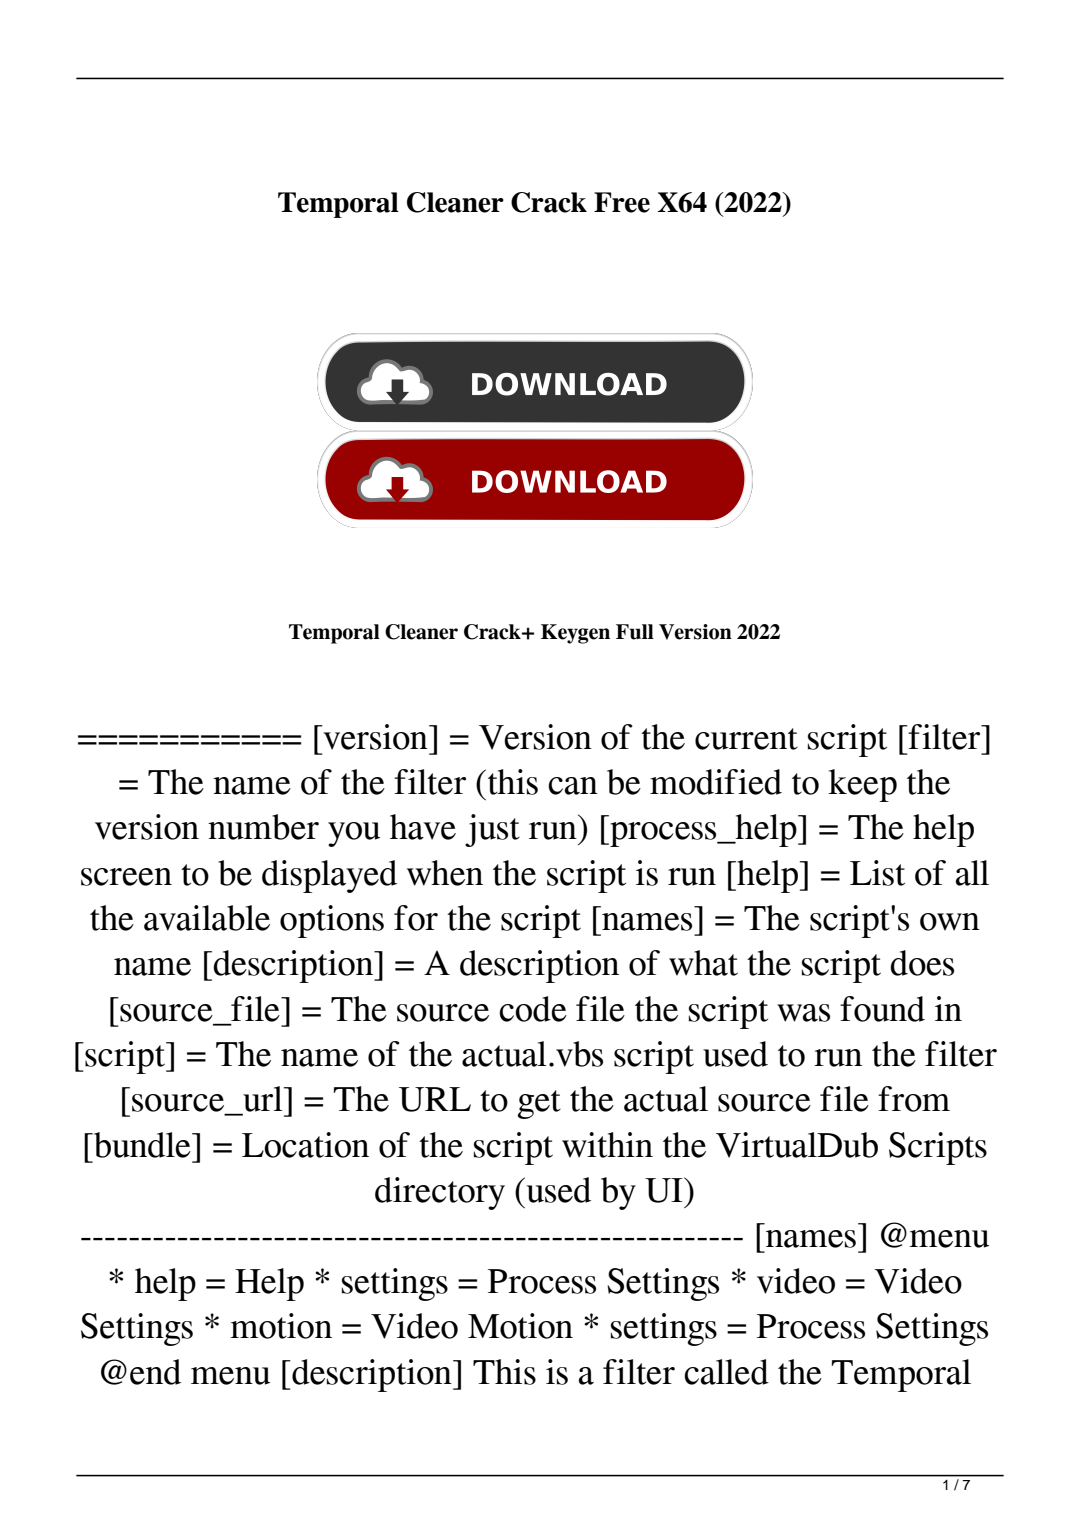 The height and width of the screenshot is (1527, 1080). Describe the element at coordinates (575, 634) in the screenshot. I see `Keygen` at that location.
